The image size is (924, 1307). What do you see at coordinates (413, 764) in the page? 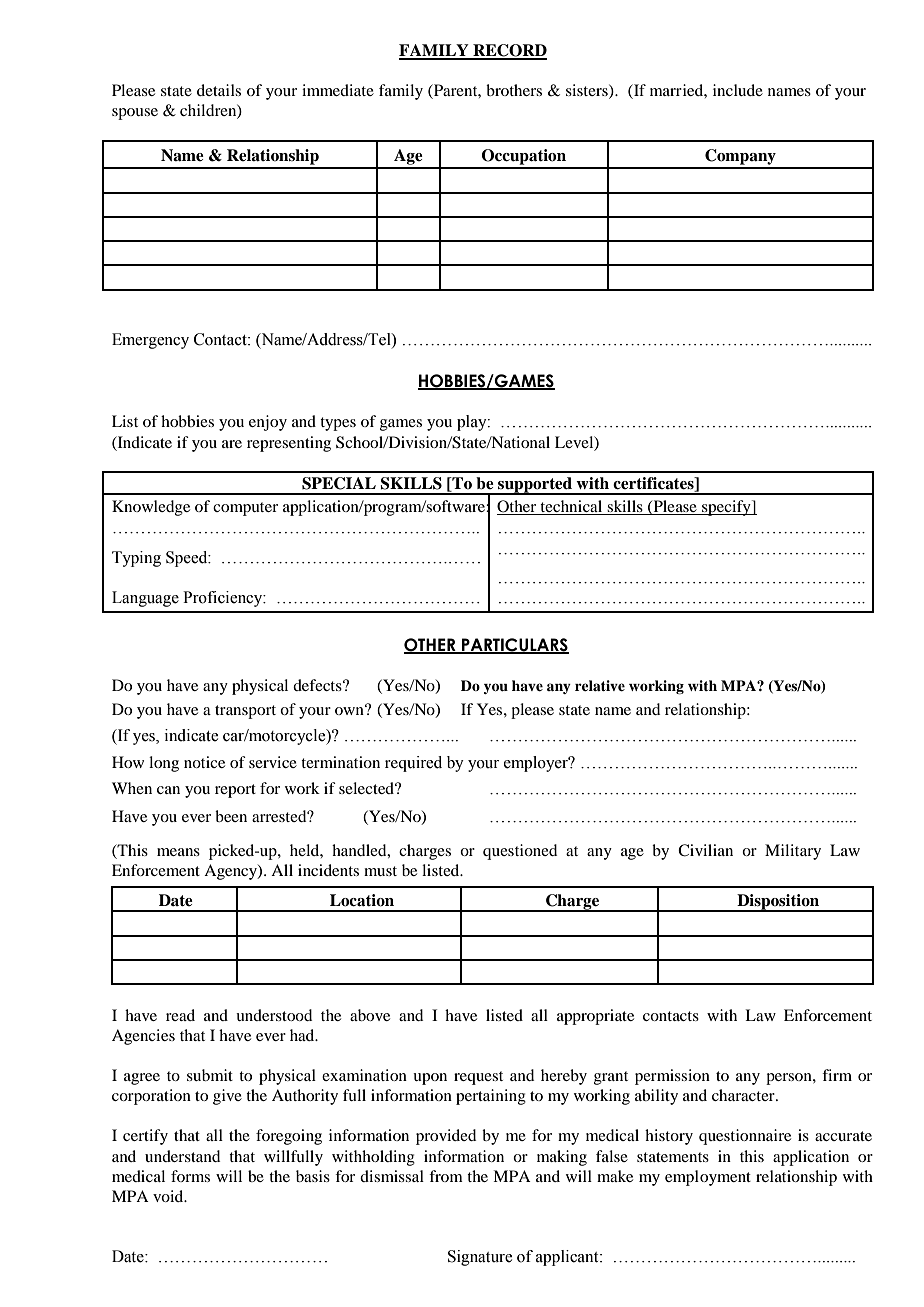
I see `required` at bounding box center [413, 764].
